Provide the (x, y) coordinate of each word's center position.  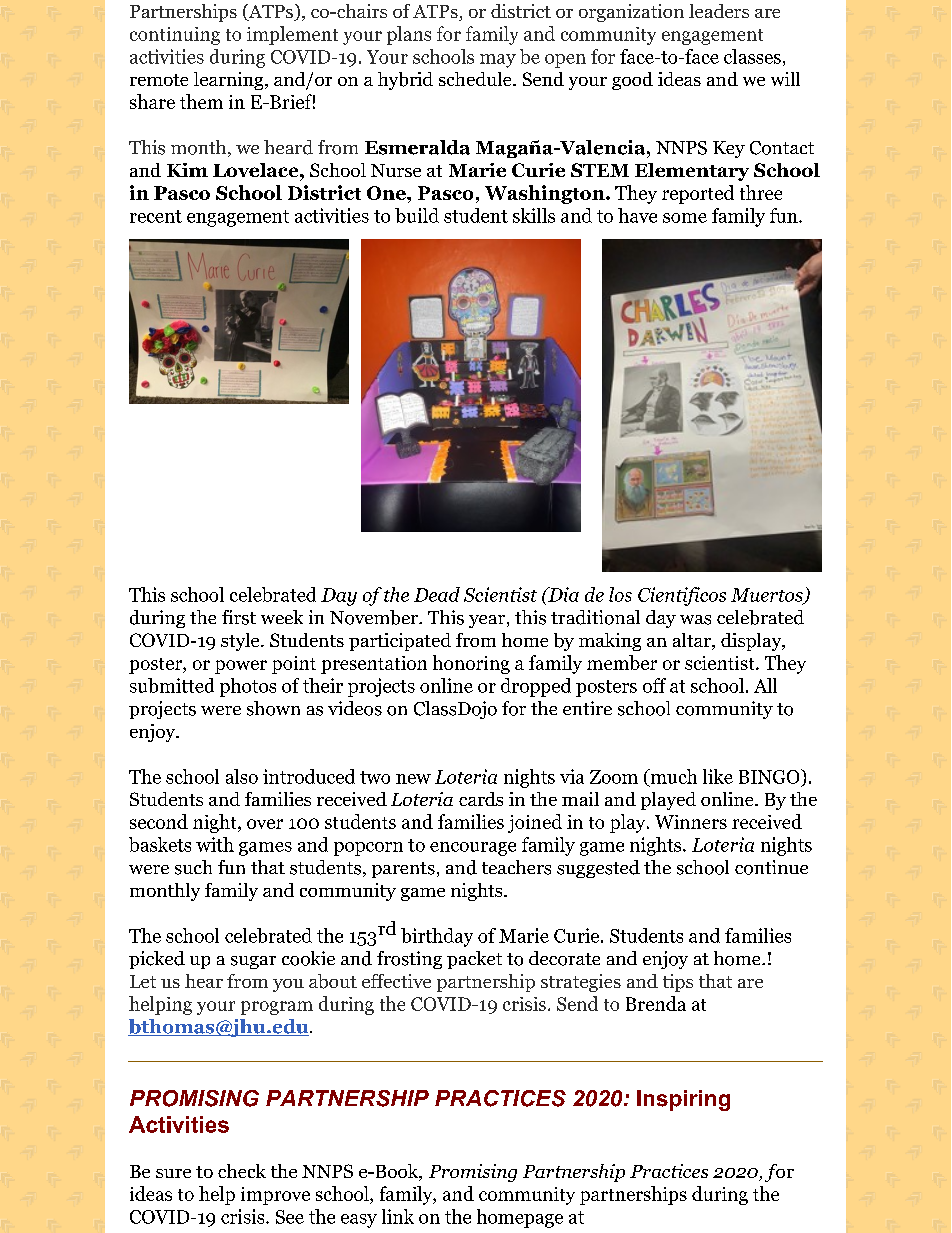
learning (230, 81)
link (398, 1216)
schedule (476, 79)
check (242, 1171)
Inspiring (683, 1100)
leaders (719, 11)
